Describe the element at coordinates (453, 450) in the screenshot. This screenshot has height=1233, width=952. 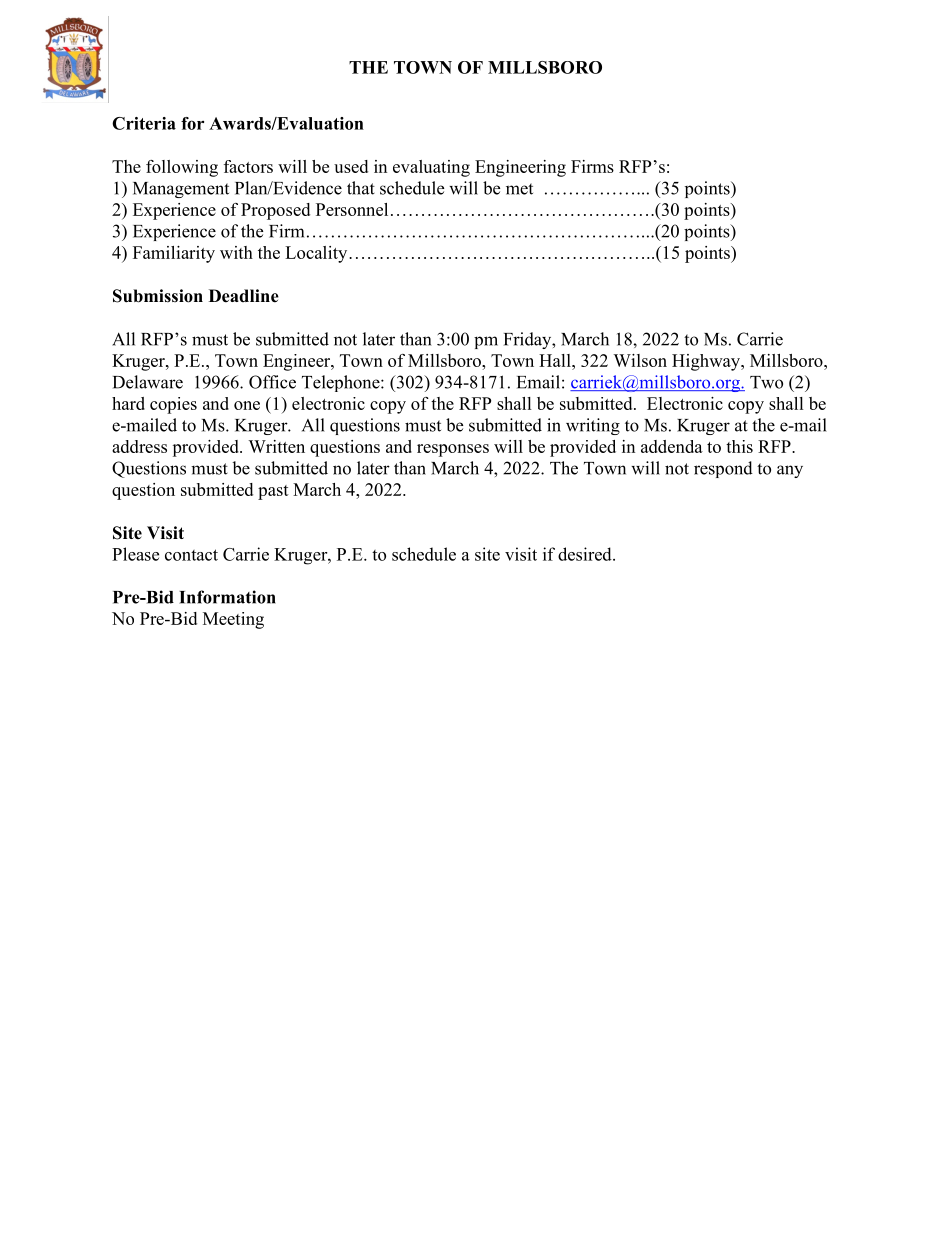
I see `responses` at that location.
